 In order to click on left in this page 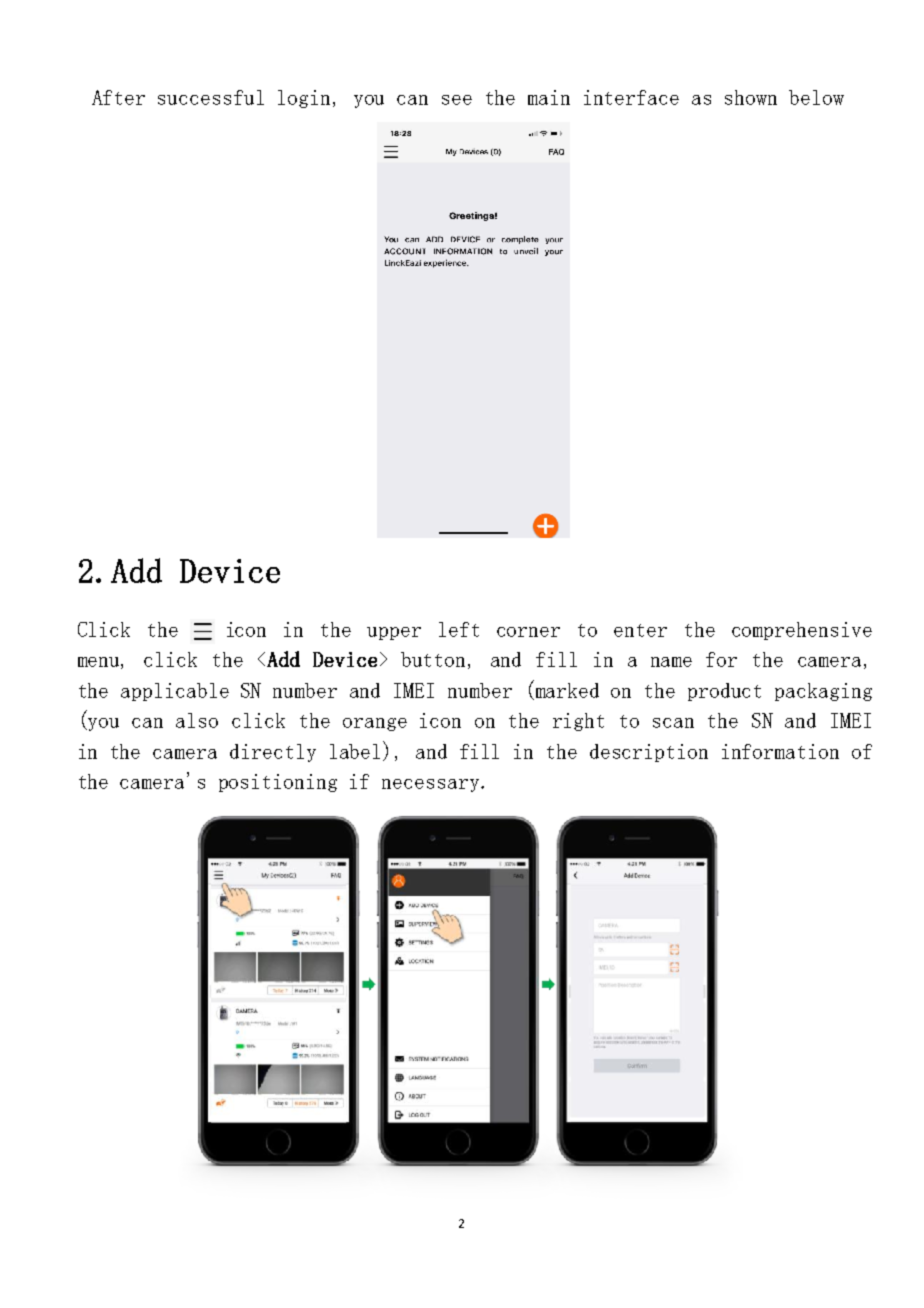, I will do `click(459, 629)`.
